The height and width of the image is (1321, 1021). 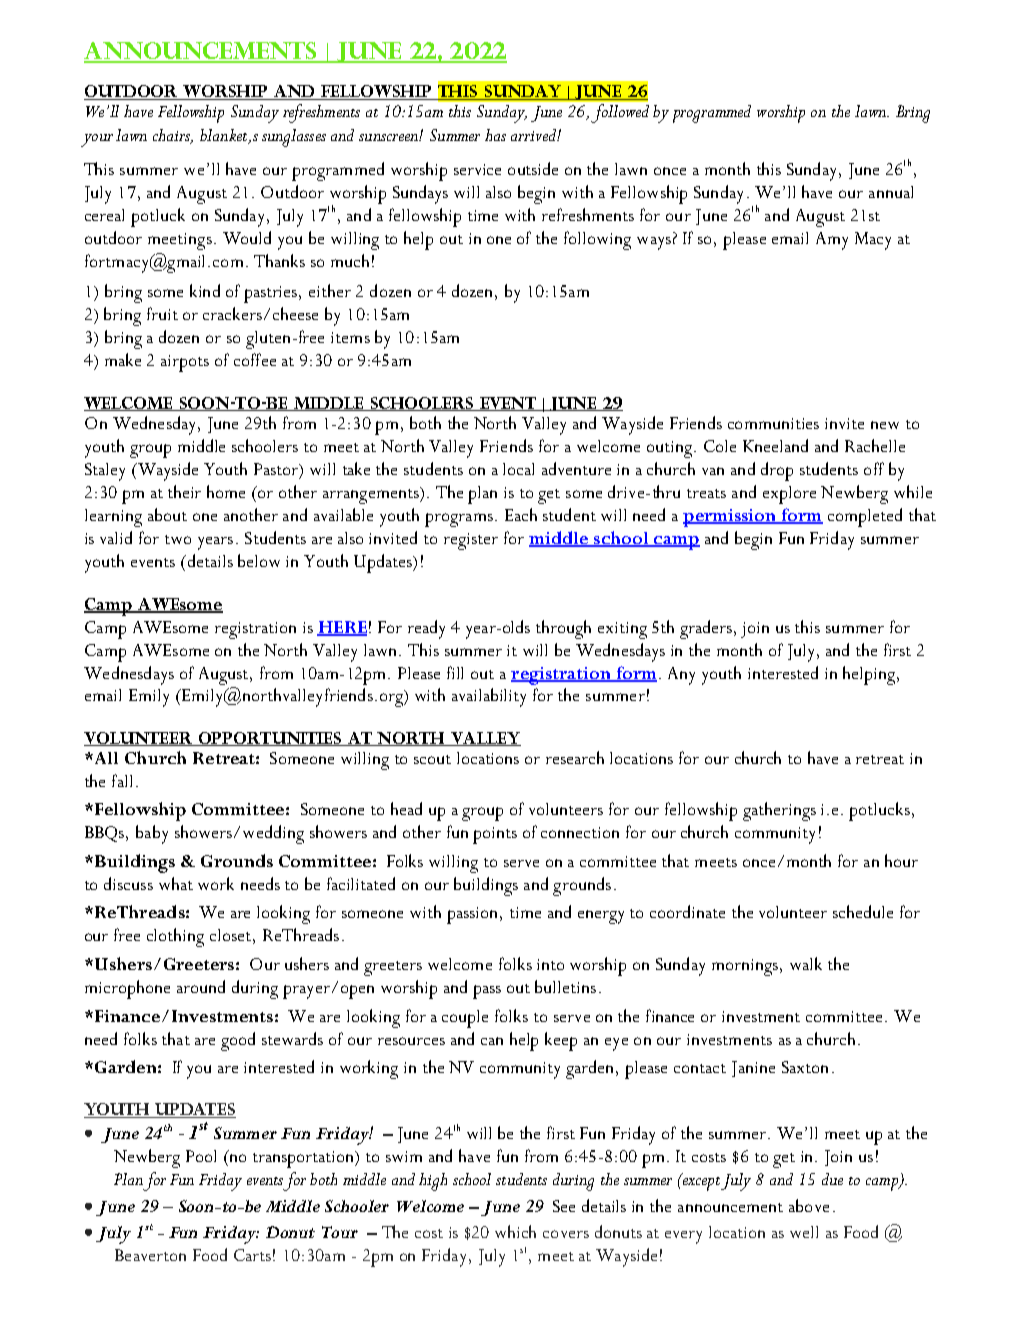 What do you see at coordinates (465, 1019) in the image?
I see `couple` at bounding box center [465, 1019].
